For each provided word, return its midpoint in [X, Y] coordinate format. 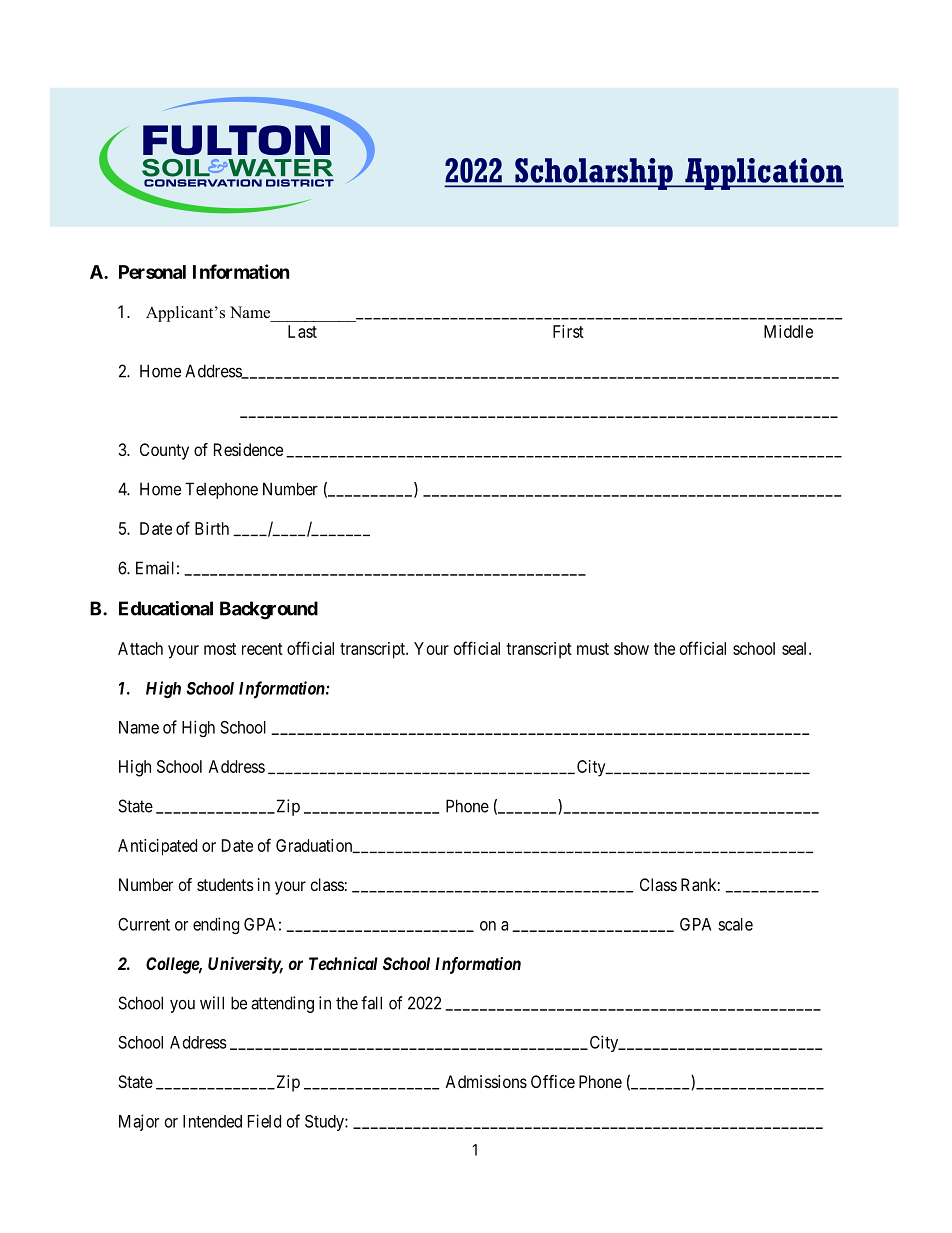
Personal [152, 272]
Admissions [486, 1081]
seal [796, 648]
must [593, 649]
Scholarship [594, 174]
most [220, 649]
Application [763, 174]
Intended [212, 1121]
